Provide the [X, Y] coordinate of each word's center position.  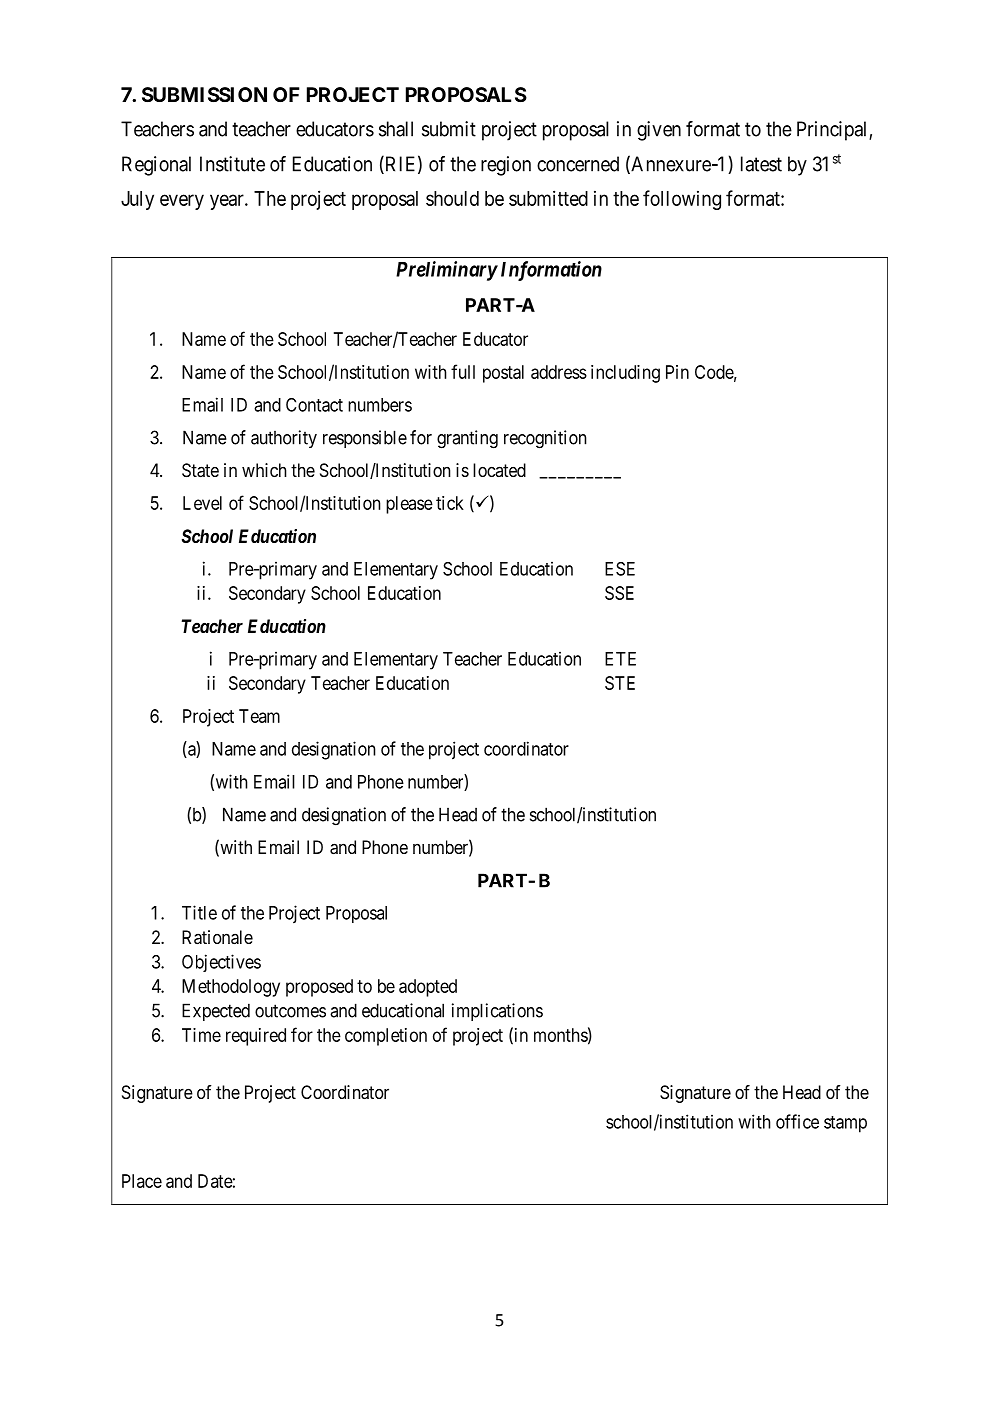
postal [503, 374]
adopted [428, 988]
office [797, 1121]
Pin [677, 372]
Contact [314, 405]
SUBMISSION [204, 94]
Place [142, 1181]
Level [202, 503]
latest [761, 164]
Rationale [217, 937]
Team [259, 716]
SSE [619, 593]
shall [396, 129]
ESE [620, 569]
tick [450, 503]
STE [620, 683]
